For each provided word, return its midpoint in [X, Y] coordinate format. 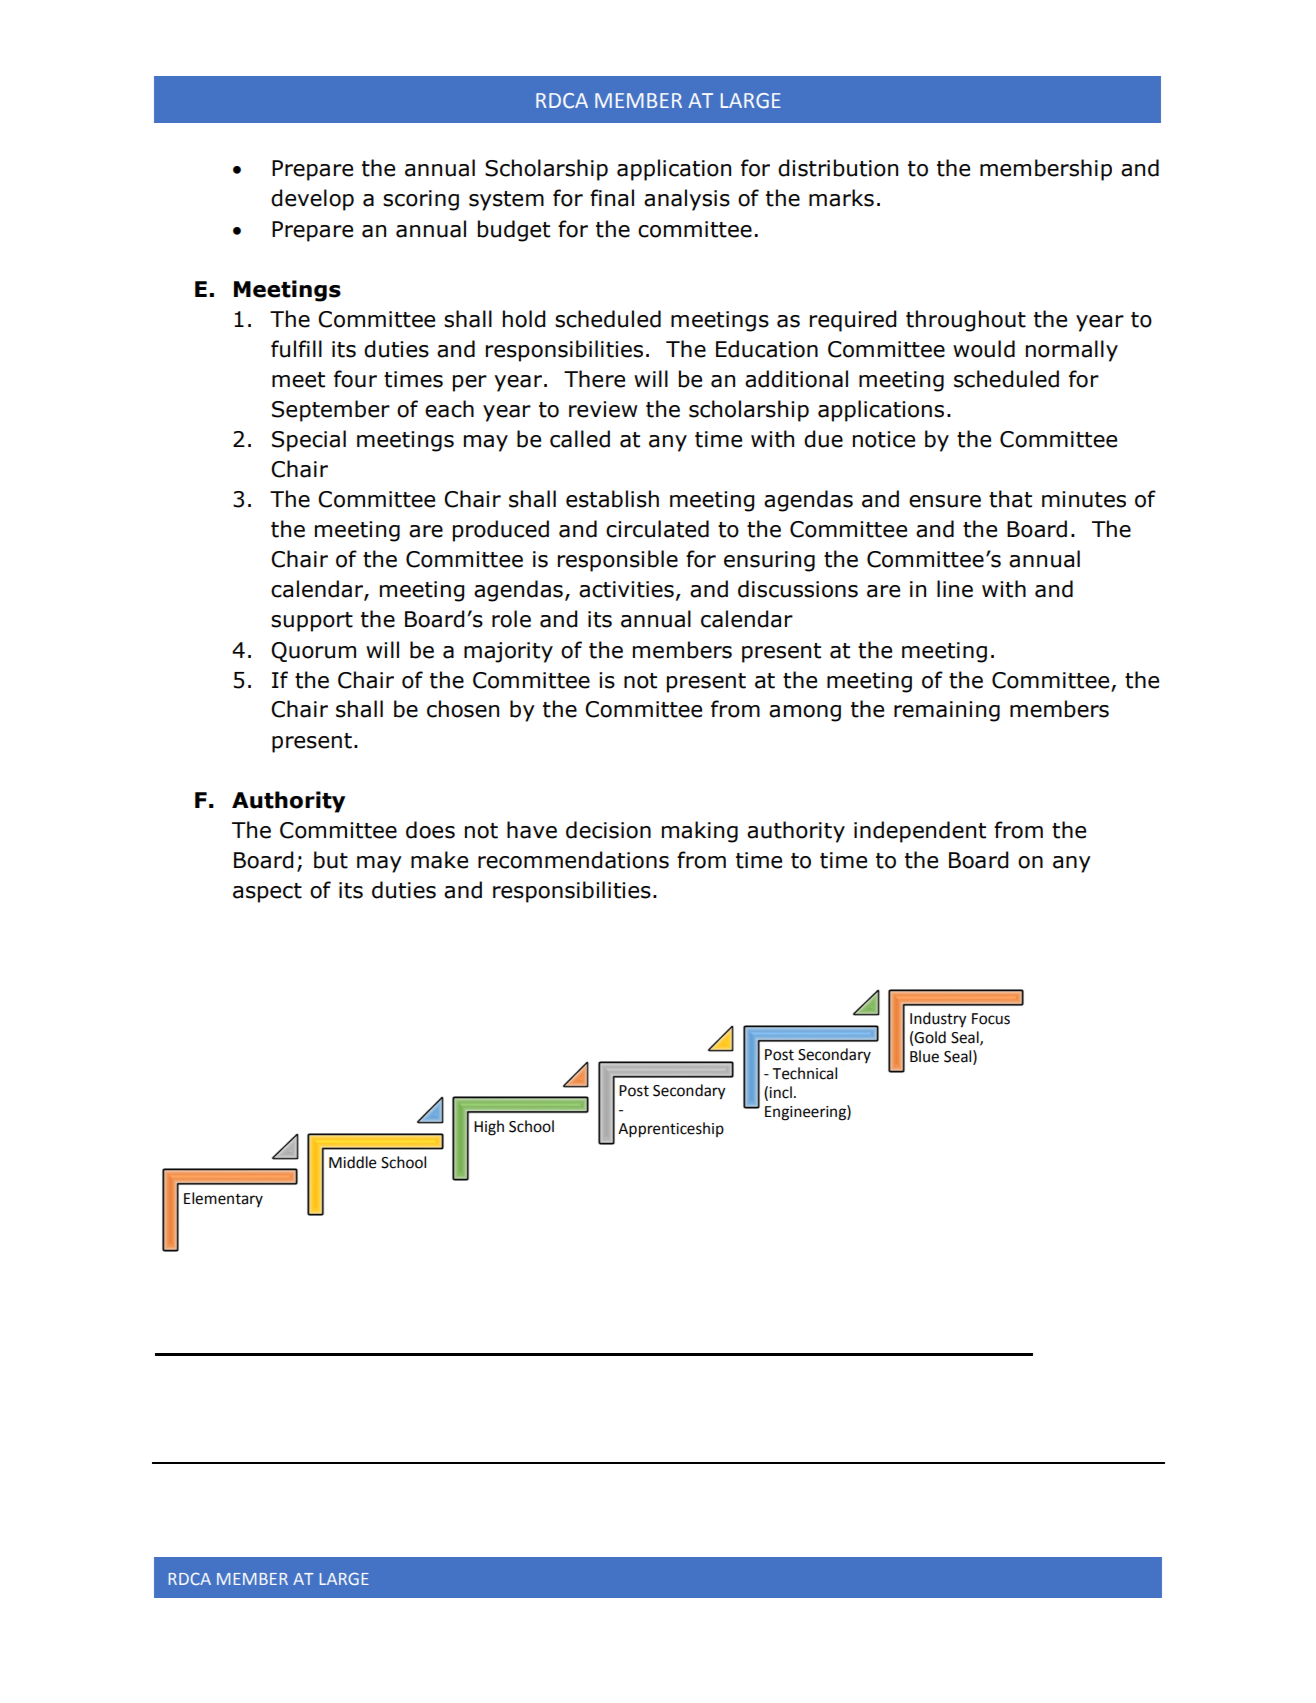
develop [312, 200]
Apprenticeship [671, 1130]
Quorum [313, 652]
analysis [687, 200]
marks [841, 198]
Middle [353, 1162]
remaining [947, 711]
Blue [924, 1056]
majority [508, 652]
